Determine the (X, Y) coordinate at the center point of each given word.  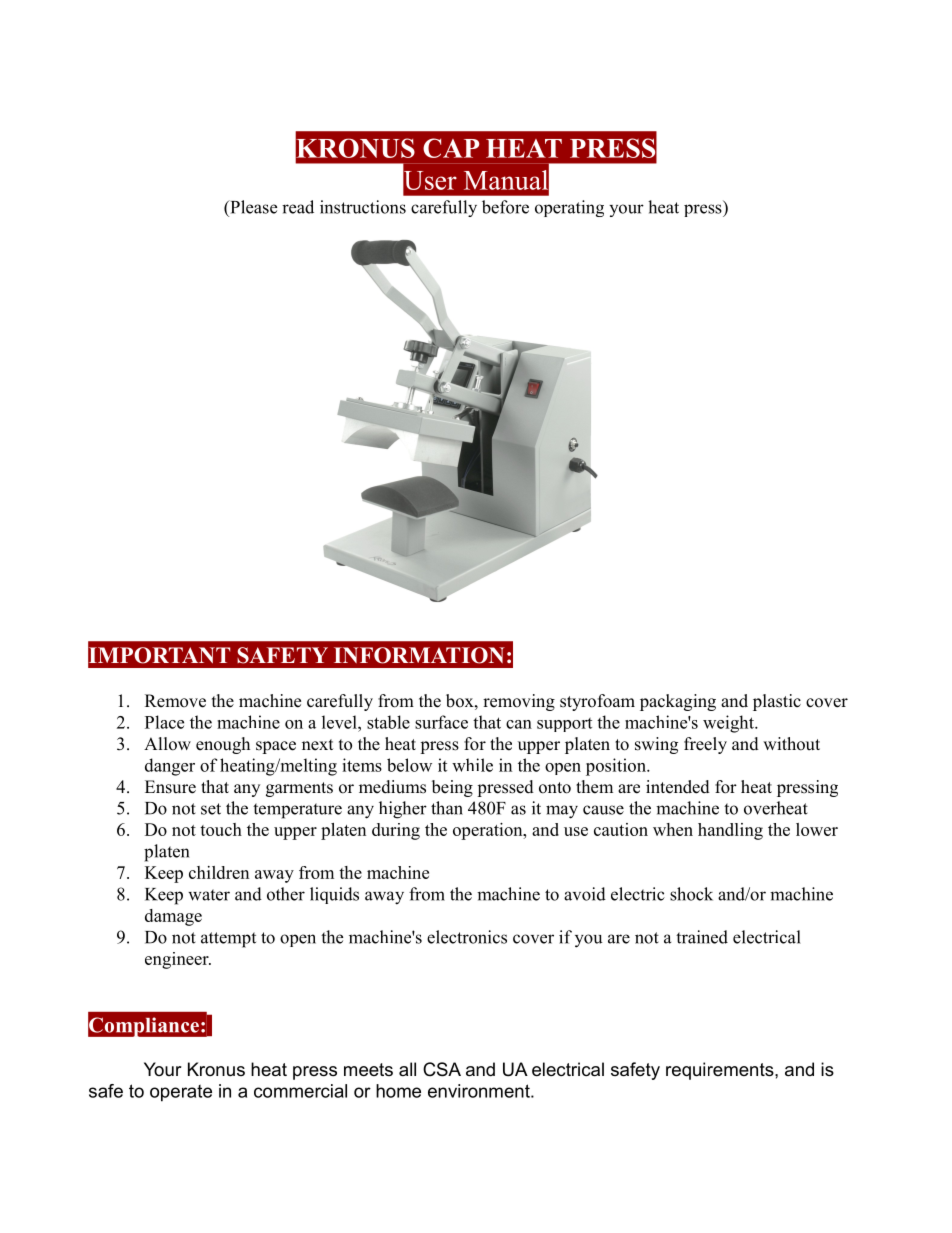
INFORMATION (419, 655)
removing (519, 702)
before (505, 207)
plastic (777, 702)
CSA (442, 1069)
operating (569, 208)
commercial (300, 1091)
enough (223, 745)
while (472, 765)
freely (705, 745)
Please (252, 207)
